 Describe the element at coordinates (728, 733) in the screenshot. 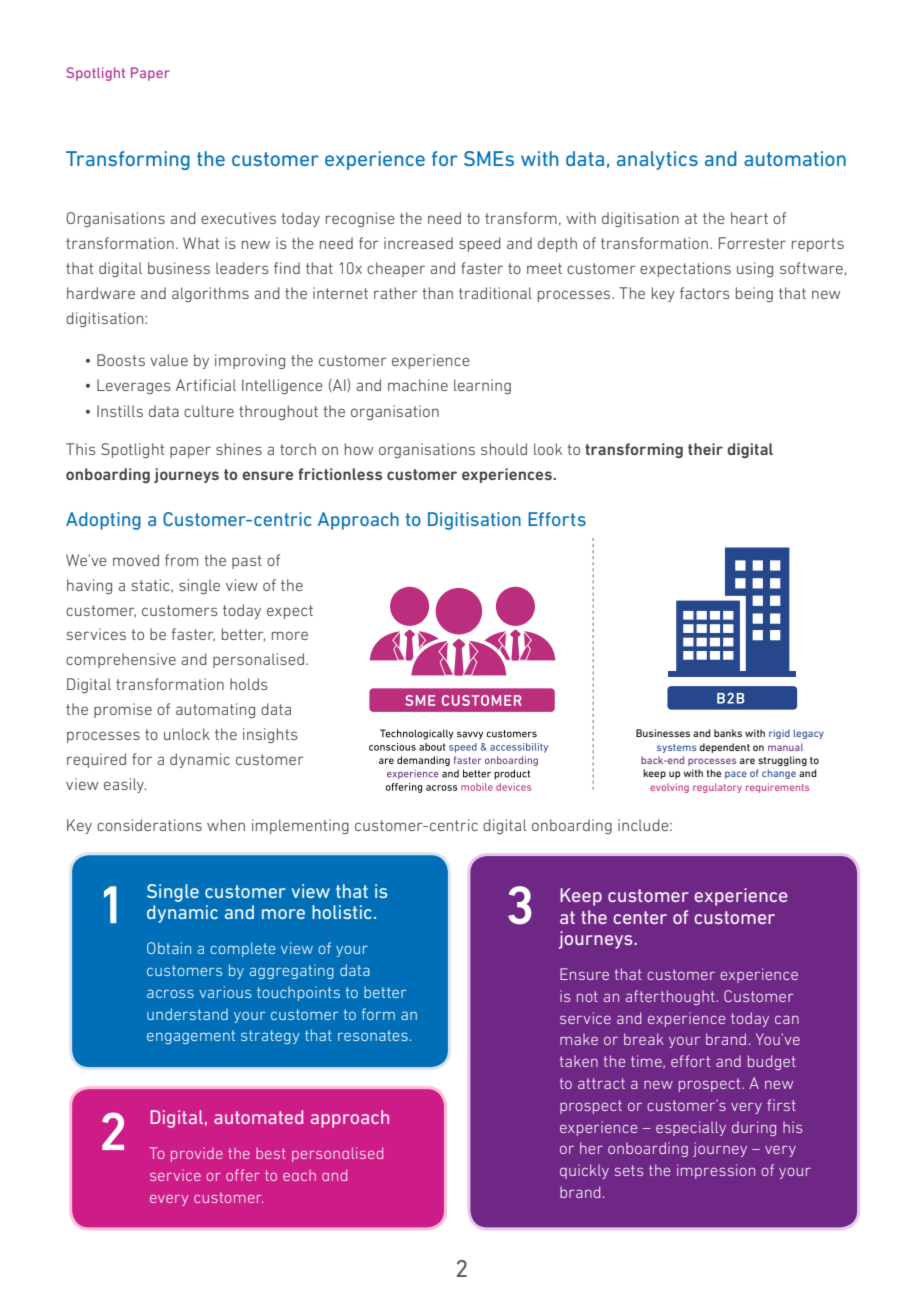

I see `banks` at that location.
